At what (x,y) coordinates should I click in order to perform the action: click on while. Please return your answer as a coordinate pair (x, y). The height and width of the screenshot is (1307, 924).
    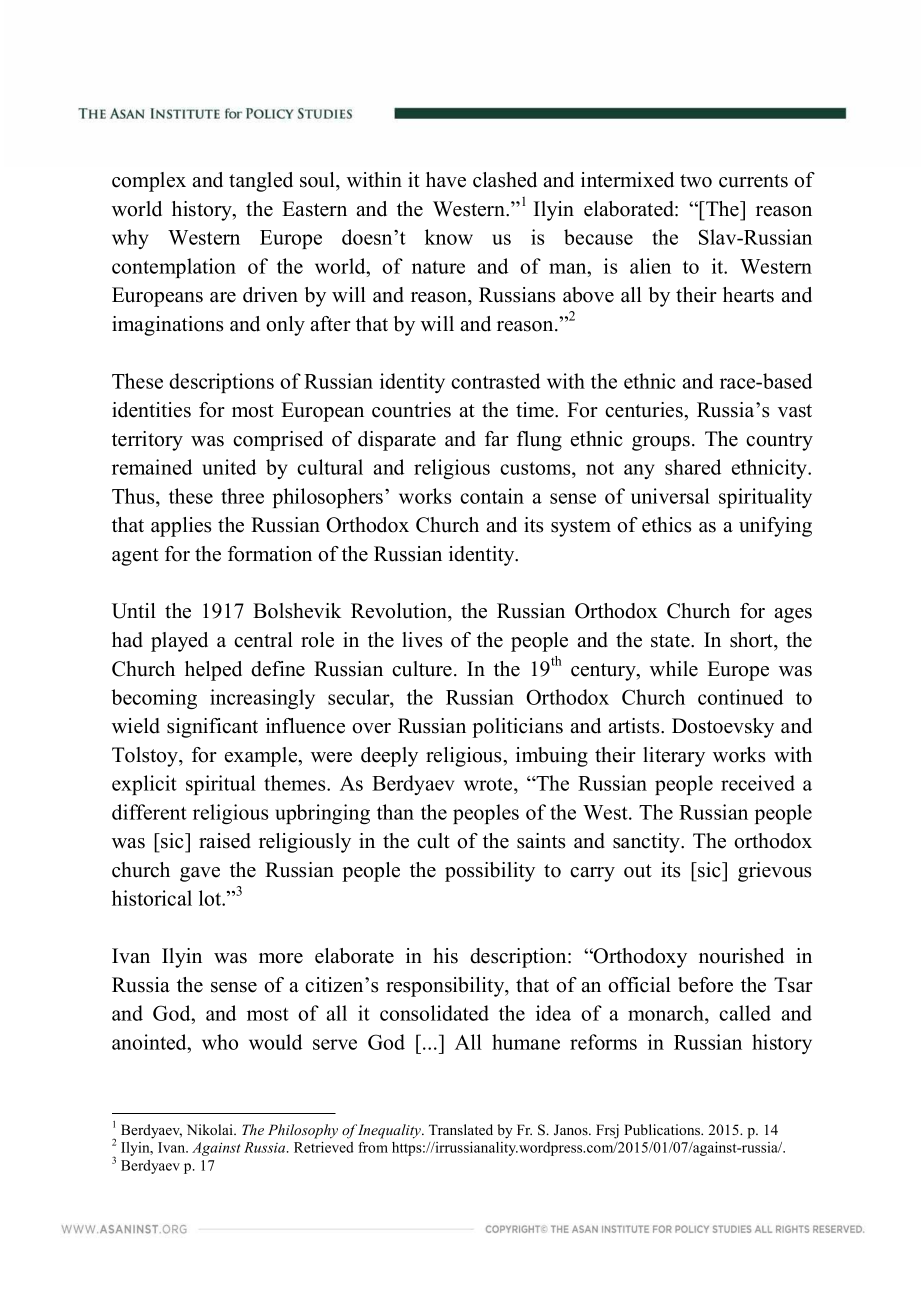
    Looking at the image, I should click on (674, 669).
